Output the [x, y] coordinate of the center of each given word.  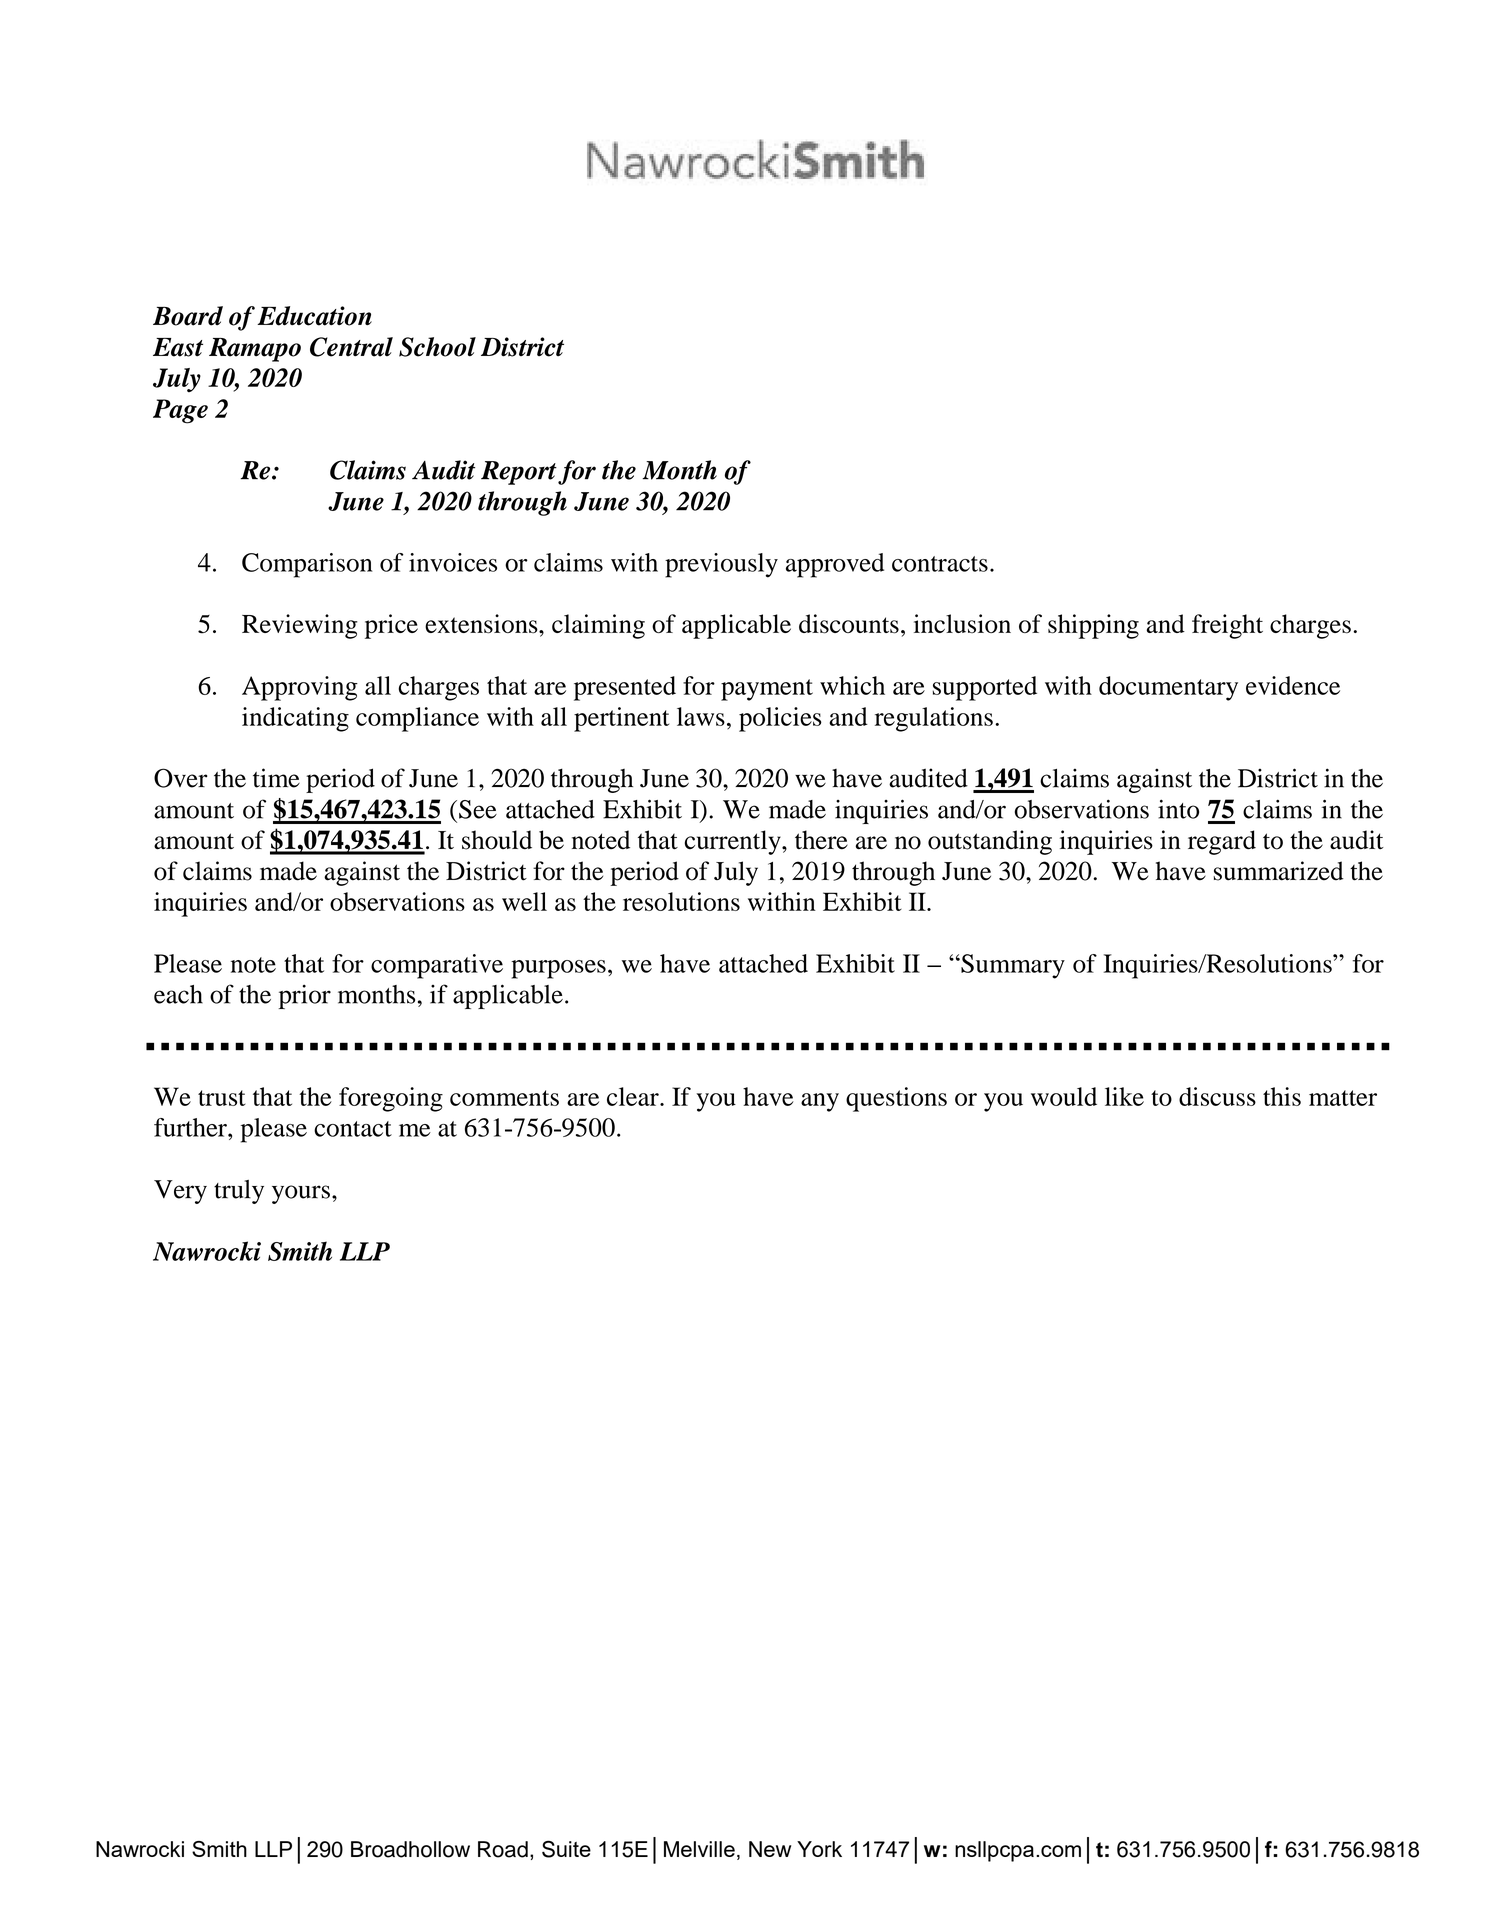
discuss [1217, 1096]
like [1124, 1096]
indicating [295, 719]
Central [351, 347]
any [820, 1102]
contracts [940, 564]
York [819, 1849]
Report [519, 473]
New [770, 1849]
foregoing [391, 1099]
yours [301, 1194]
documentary [1168, 688]
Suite [566, 1849]
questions [896, 1099]
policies [780, 719]
